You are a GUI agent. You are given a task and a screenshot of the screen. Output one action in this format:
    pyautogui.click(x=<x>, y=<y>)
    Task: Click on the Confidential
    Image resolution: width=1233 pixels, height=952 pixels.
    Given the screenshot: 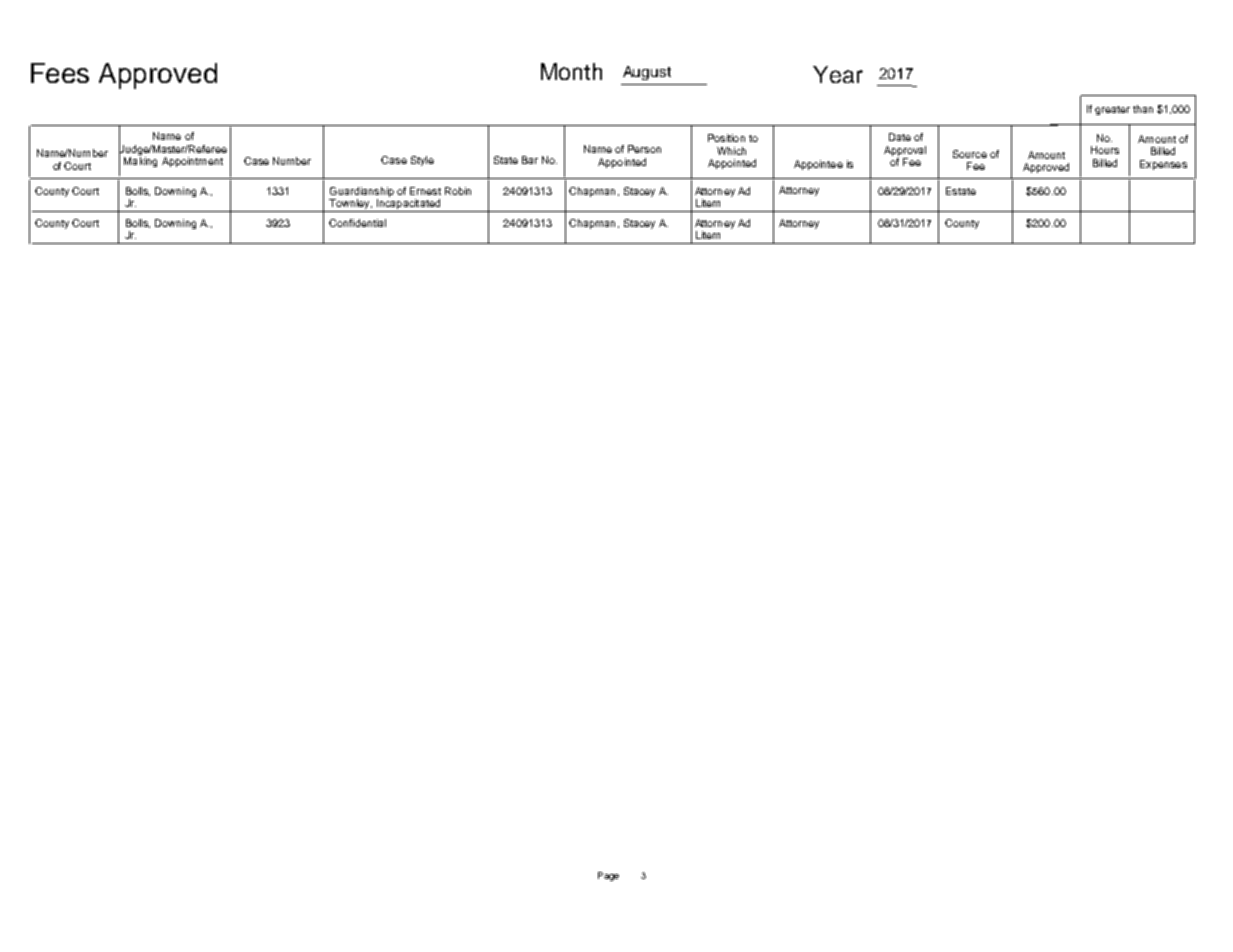 What is the action you would take?
    pyautogui.click(x=357, y=223)
